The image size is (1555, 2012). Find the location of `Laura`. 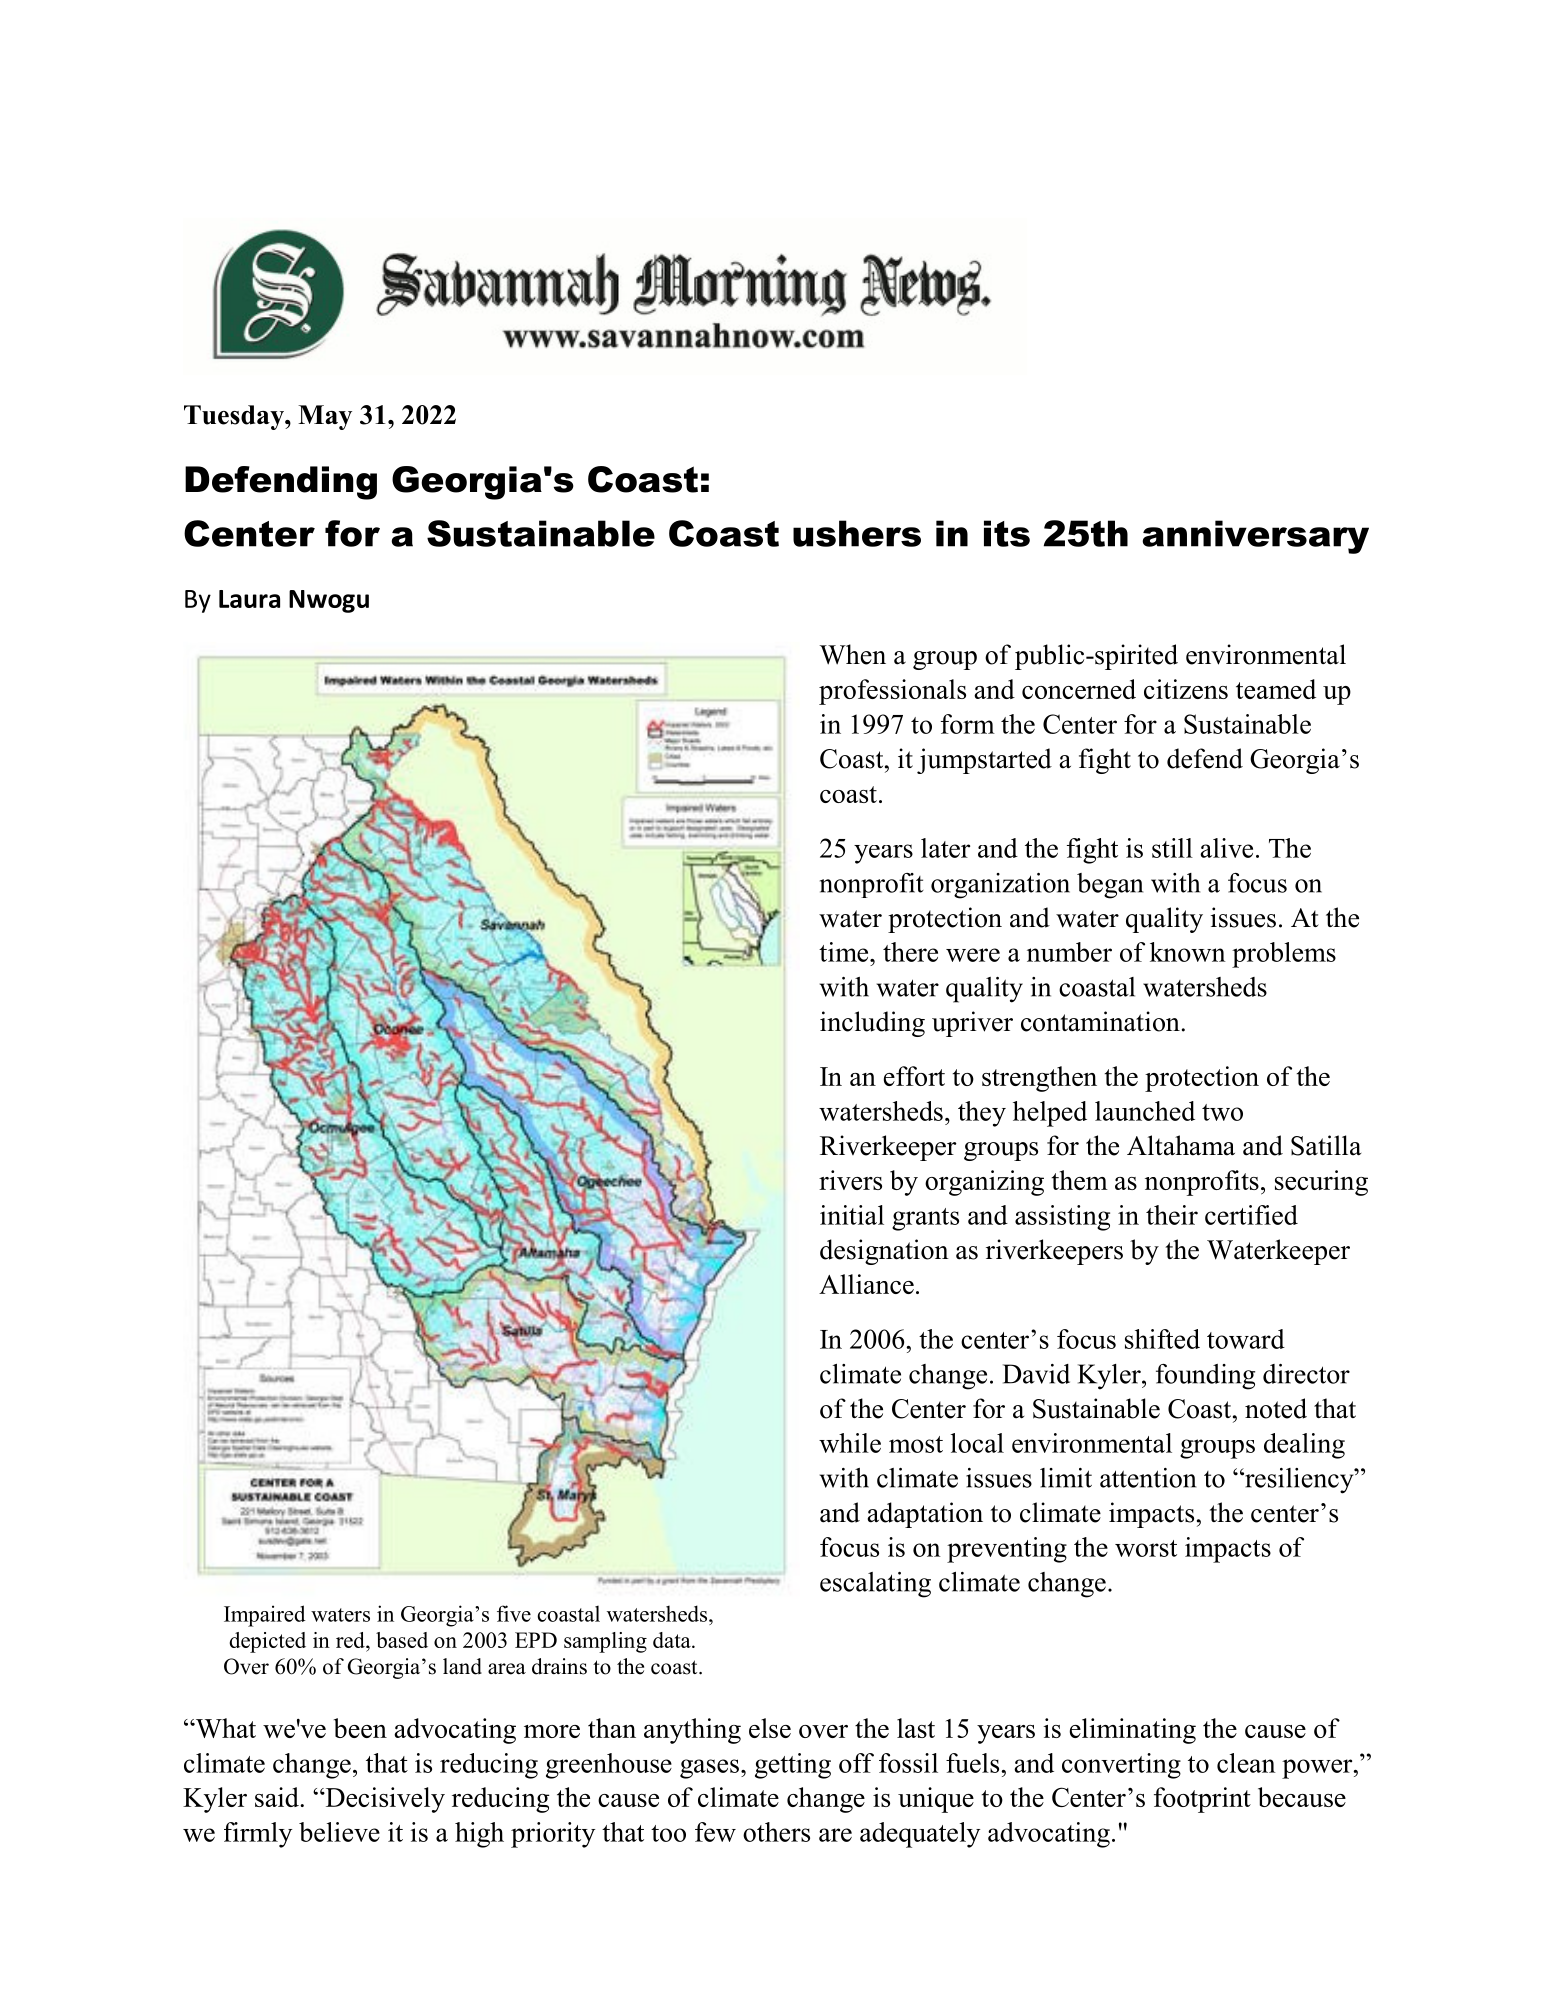

Laura is located at coordinates (249, 599).
